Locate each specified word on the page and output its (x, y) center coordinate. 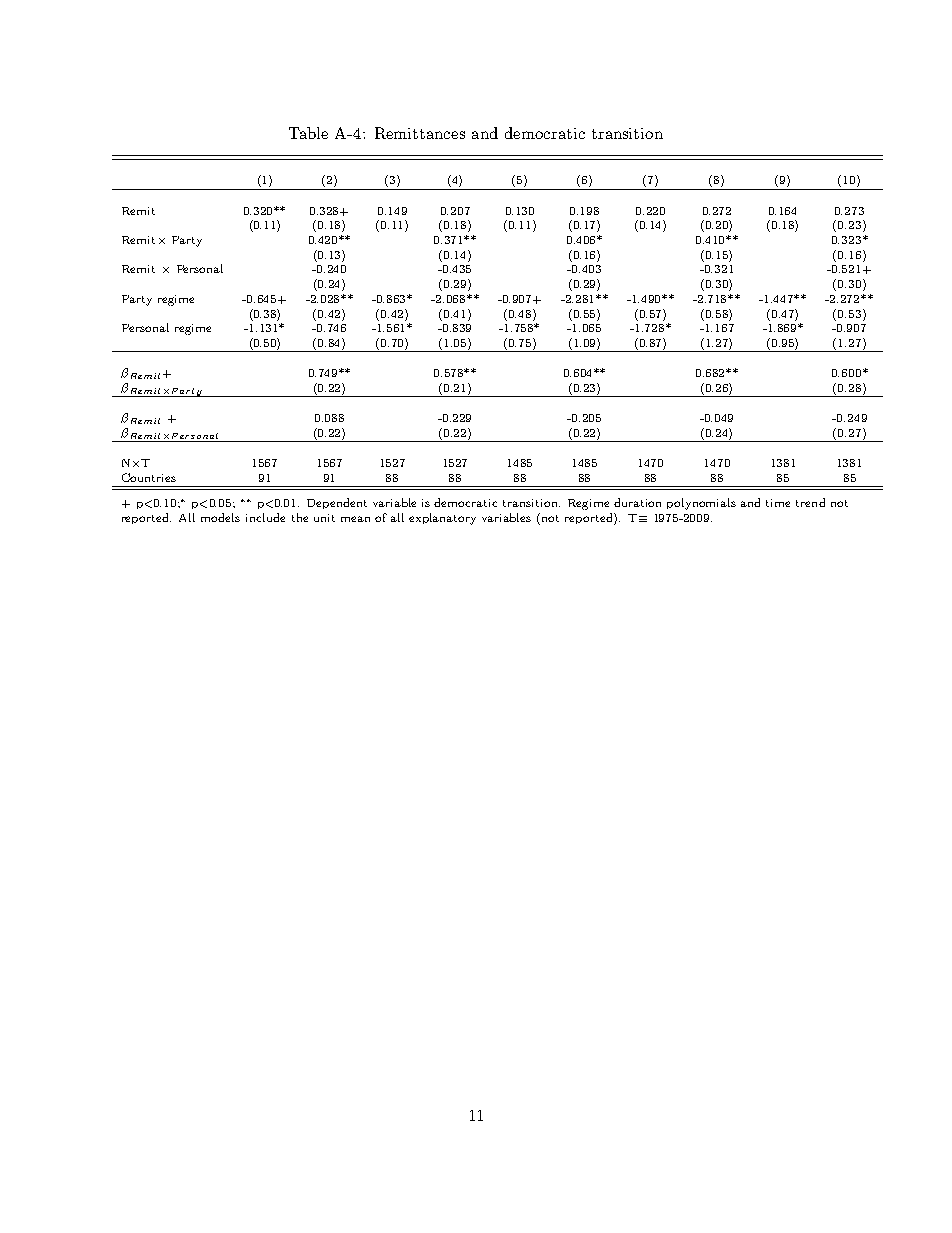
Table (308, 133)
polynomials (701, 504)
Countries (149, 477)
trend (810, 502)
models (220, 517)
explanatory (442, 519)
